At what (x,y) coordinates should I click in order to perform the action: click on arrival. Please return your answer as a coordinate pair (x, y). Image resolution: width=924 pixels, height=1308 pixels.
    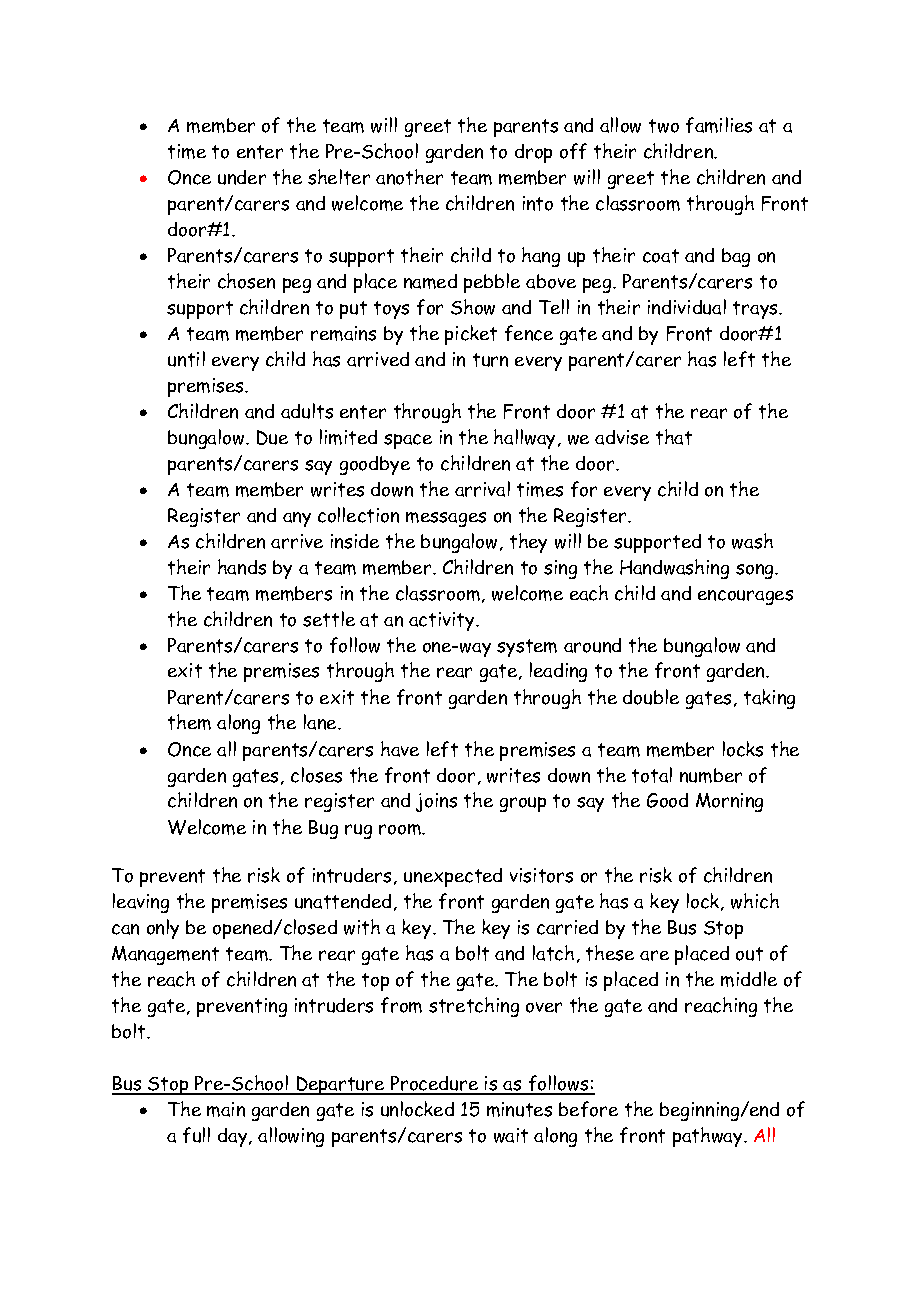
    Looking at the image, I should click on (482, 489).
